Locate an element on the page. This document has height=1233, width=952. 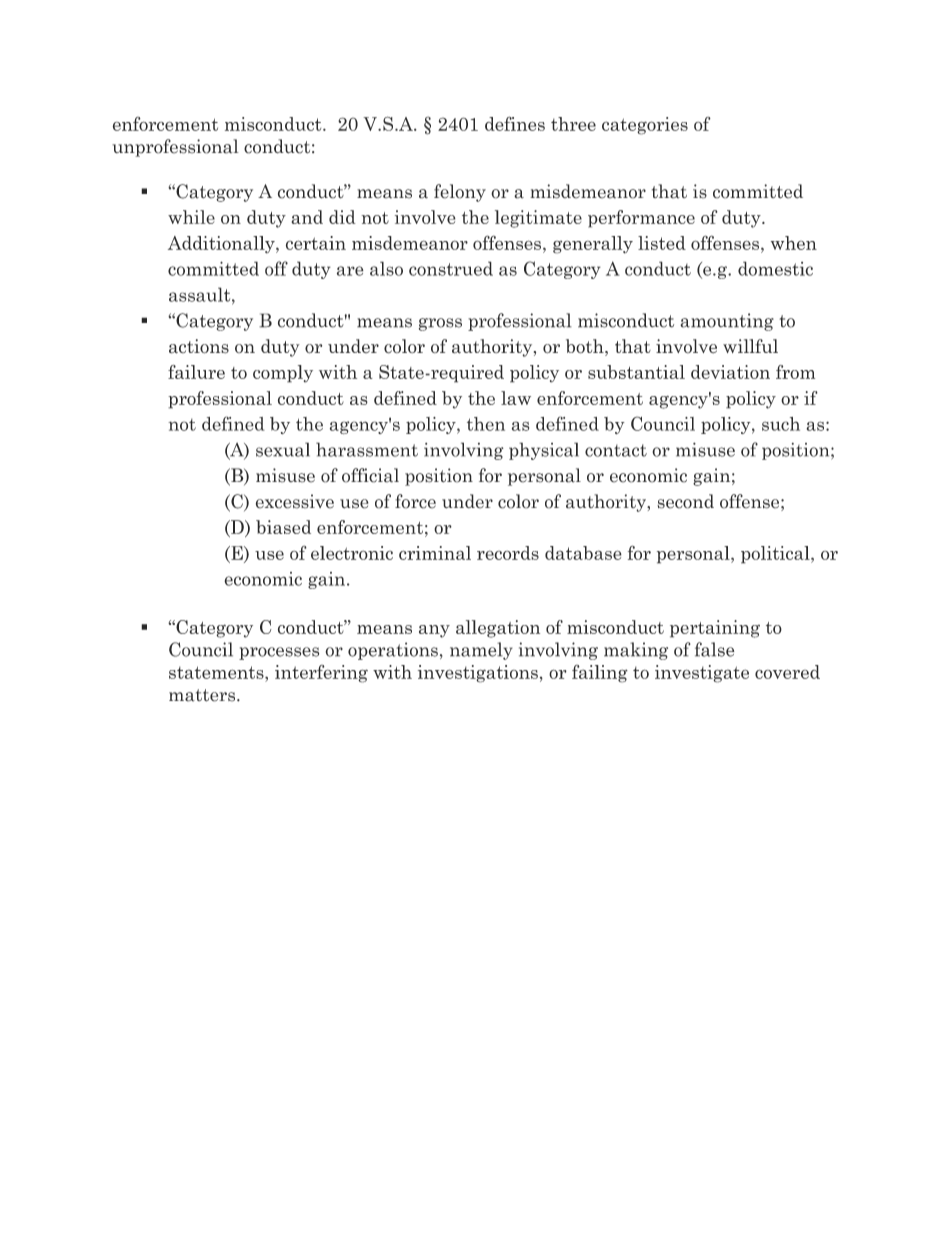
processes is located at coordinates (279, 653).
